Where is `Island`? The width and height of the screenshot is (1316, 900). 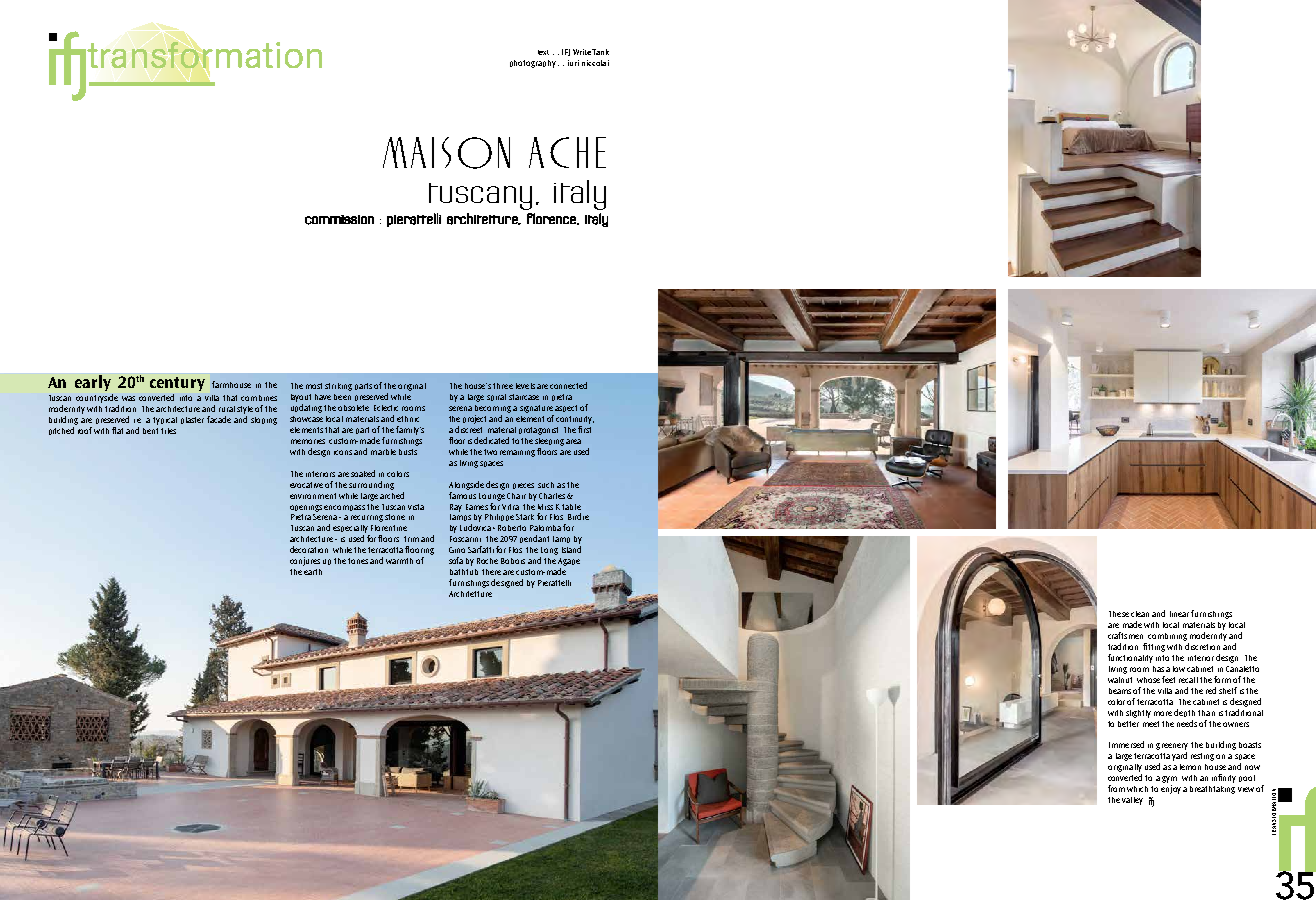
Island is located at coordinates (571, 549).
